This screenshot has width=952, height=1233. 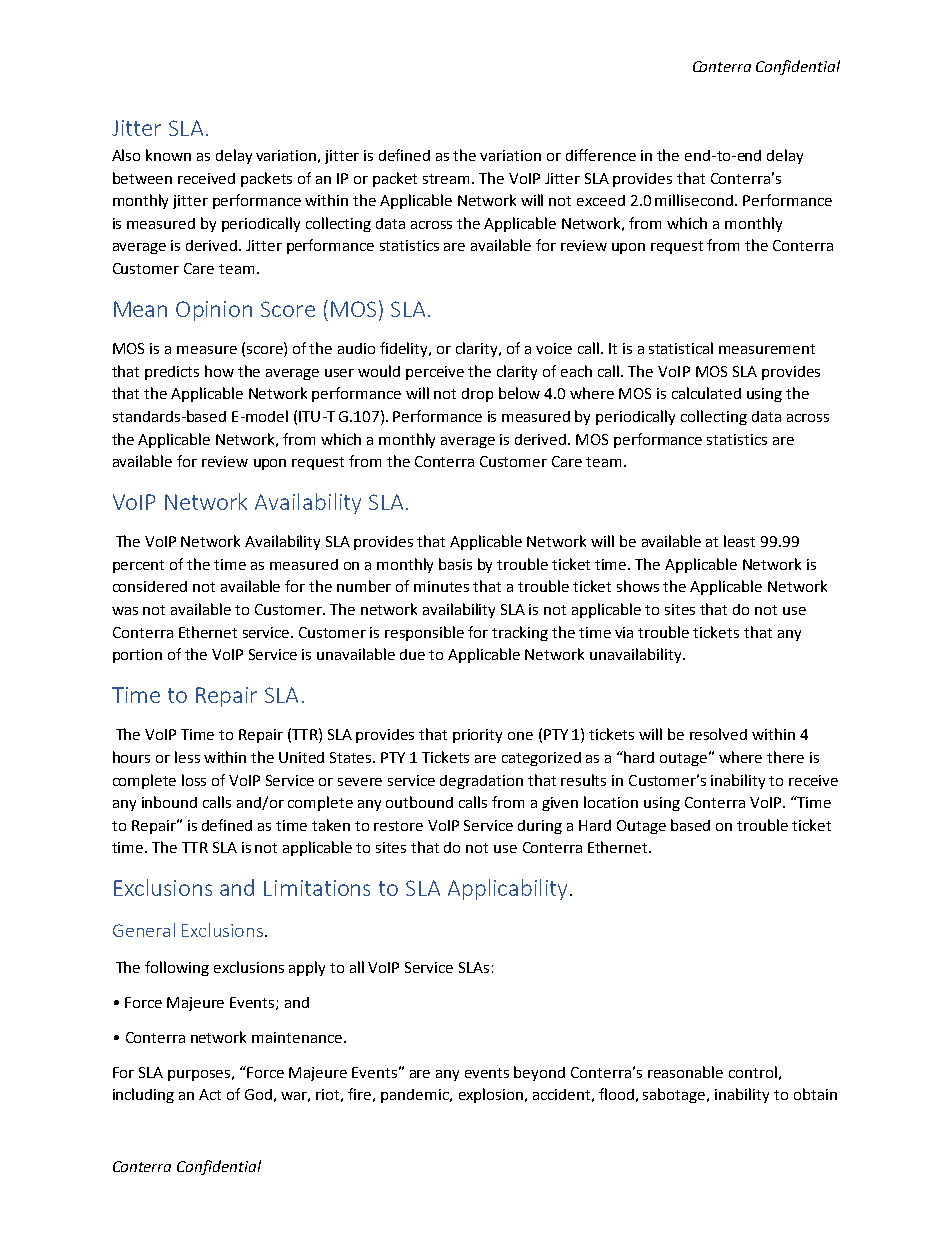 What do you see at coordinates (624, 632) in the screenshot?
I see `via` at bounding box center [624, 632].
